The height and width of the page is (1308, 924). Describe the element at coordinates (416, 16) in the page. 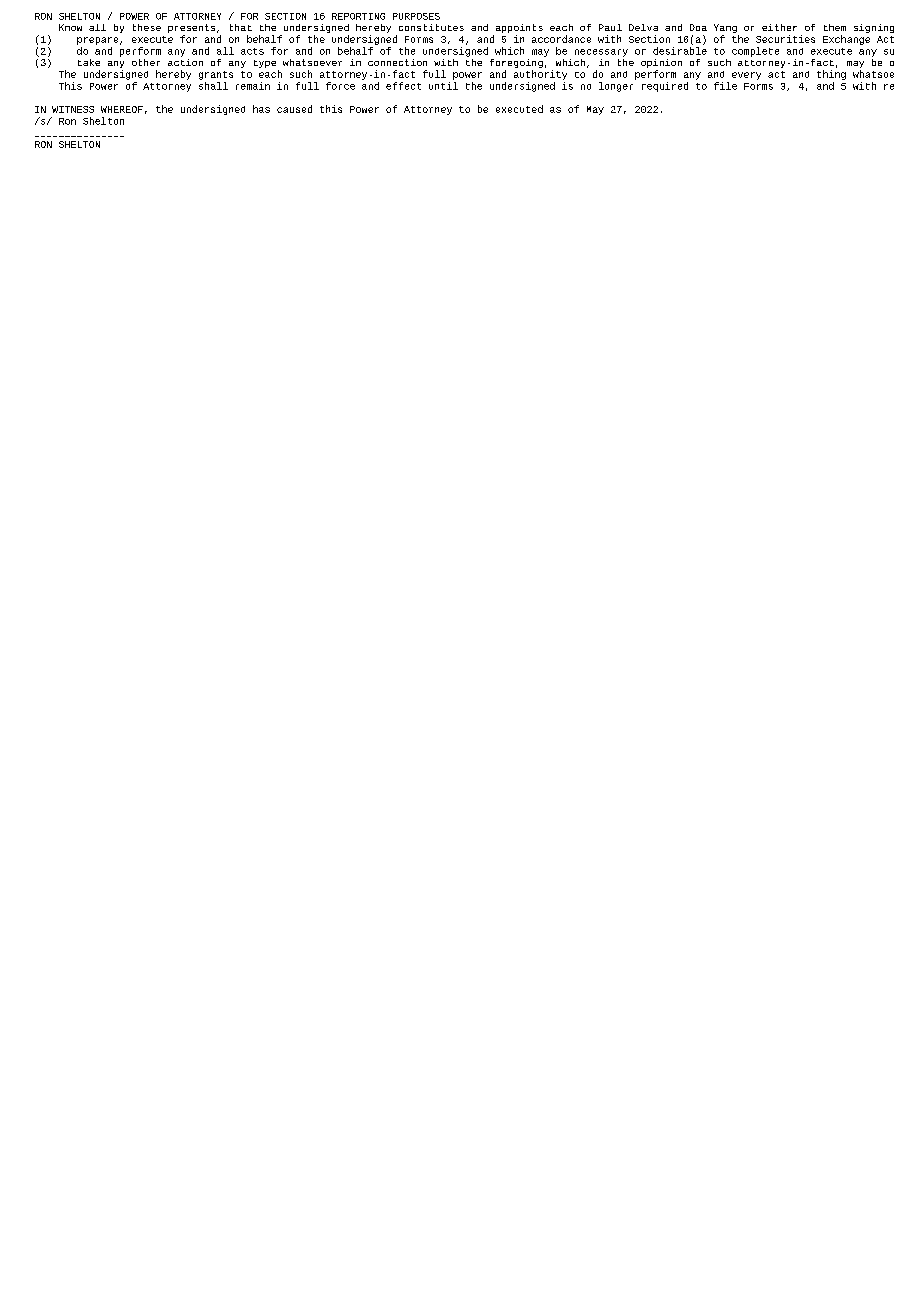

I see `PURPOSES` at that location.
